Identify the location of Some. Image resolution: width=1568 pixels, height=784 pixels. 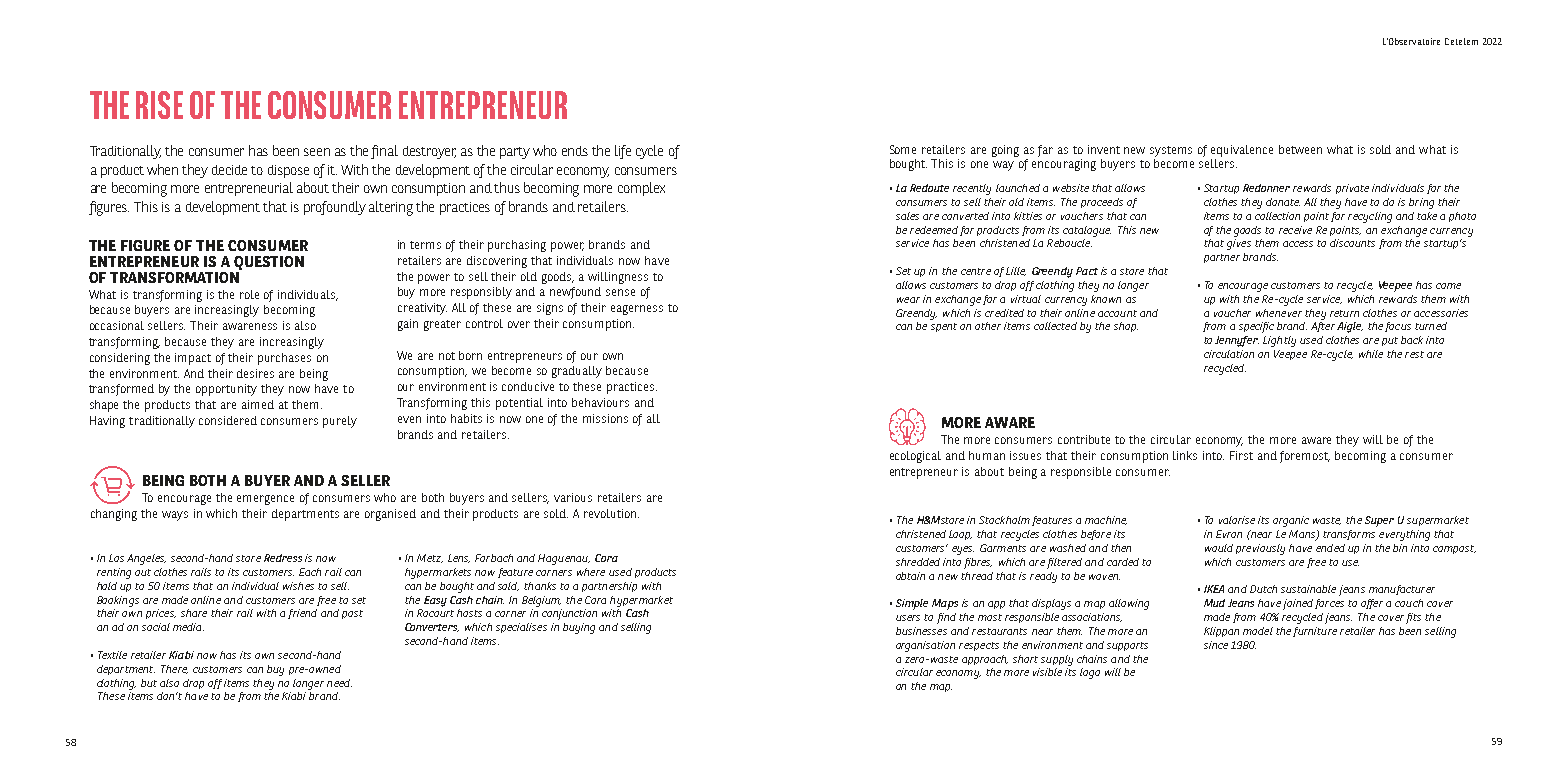
(903, 149).
